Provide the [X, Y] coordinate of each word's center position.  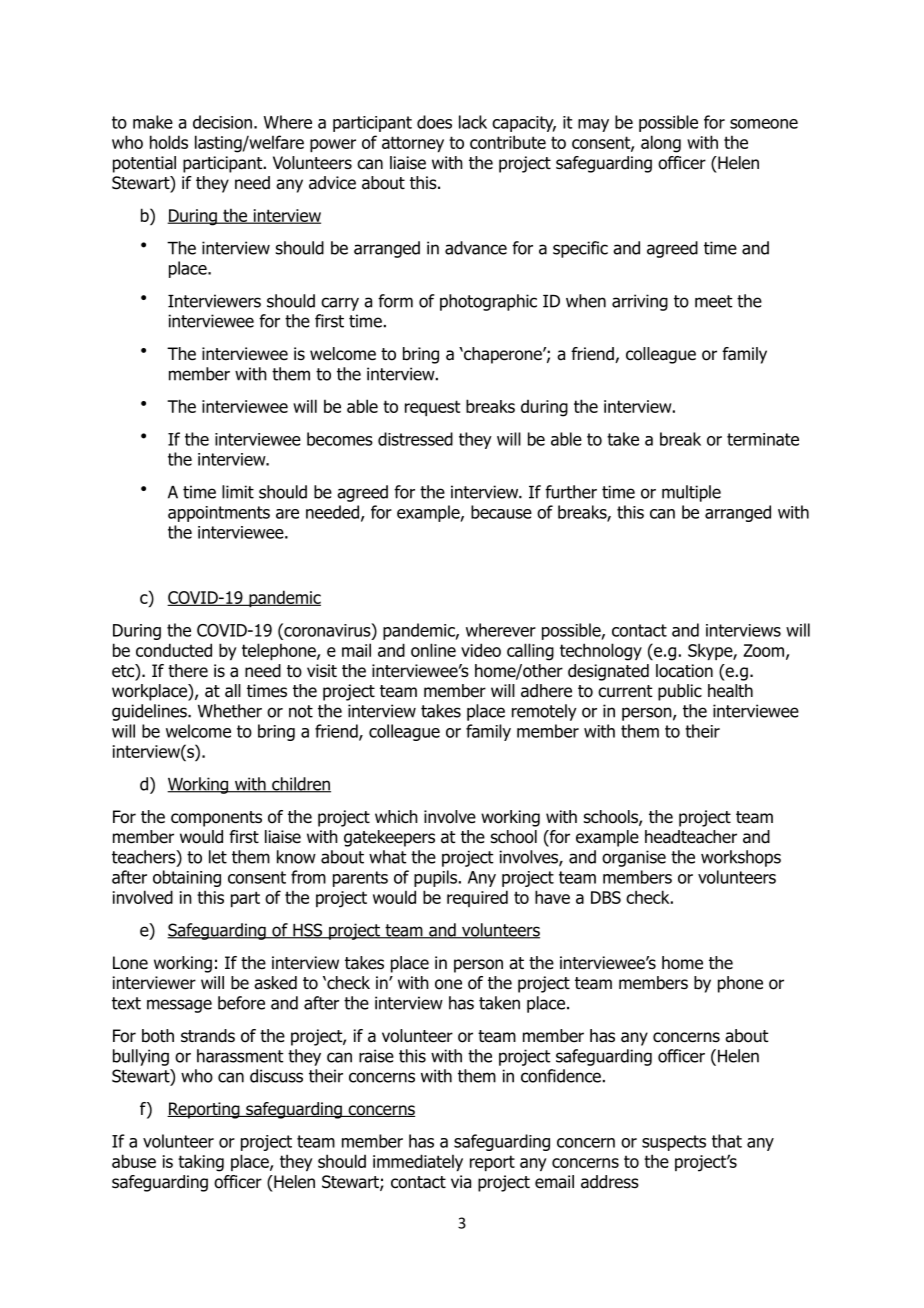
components [216, 819]
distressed [415, 439]
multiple [691, 493]
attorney [413, 144]
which [396, 816]
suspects [674, 1143]
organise [634, 858]
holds [169, 142]
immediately [418, 1162]
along [661, 144]
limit [238, 492]
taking [201, 1163]
